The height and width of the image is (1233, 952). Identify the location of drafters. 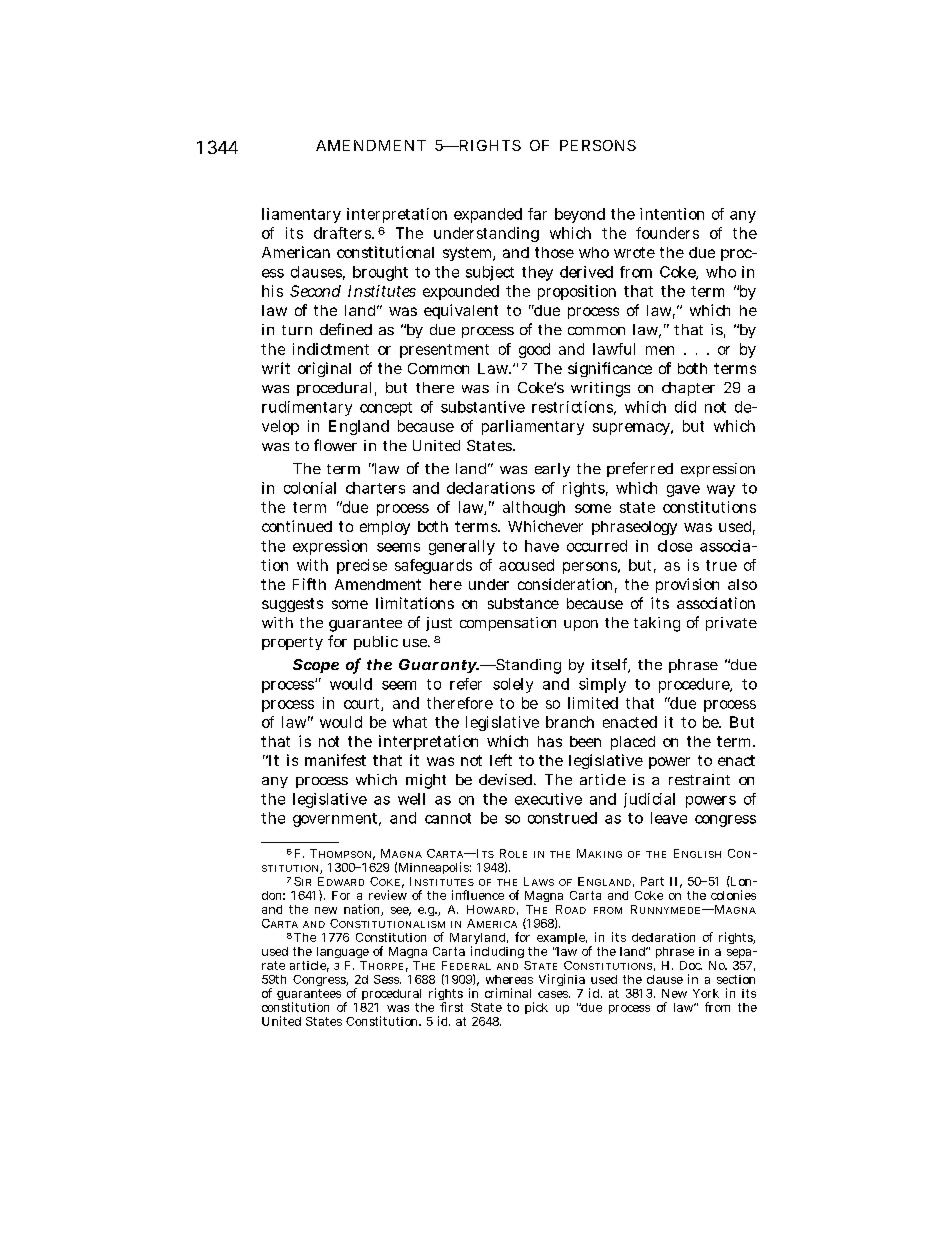
(343, 233).
